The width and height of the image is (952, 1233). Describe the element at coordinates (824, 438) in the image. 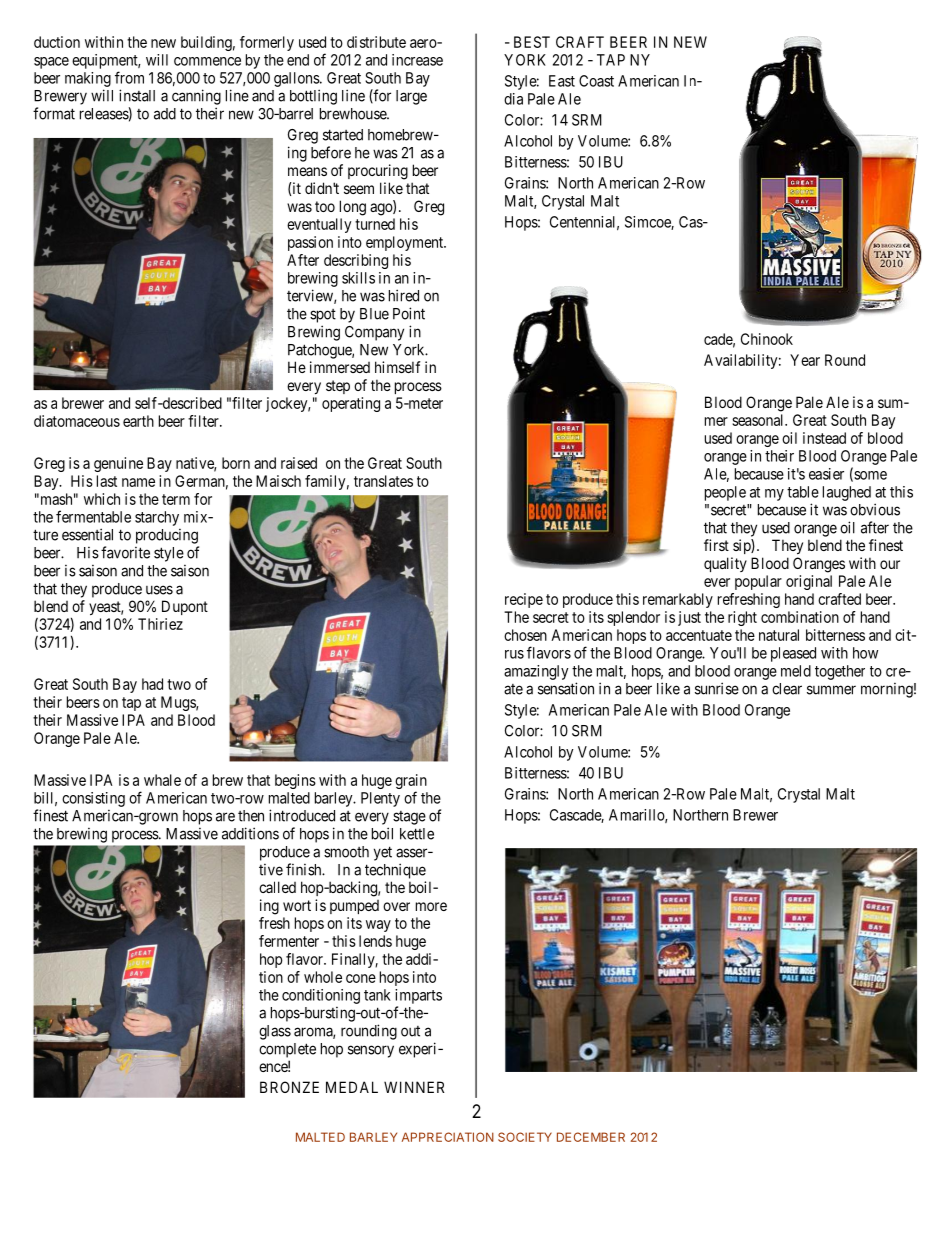

I see `instead` at that location.
